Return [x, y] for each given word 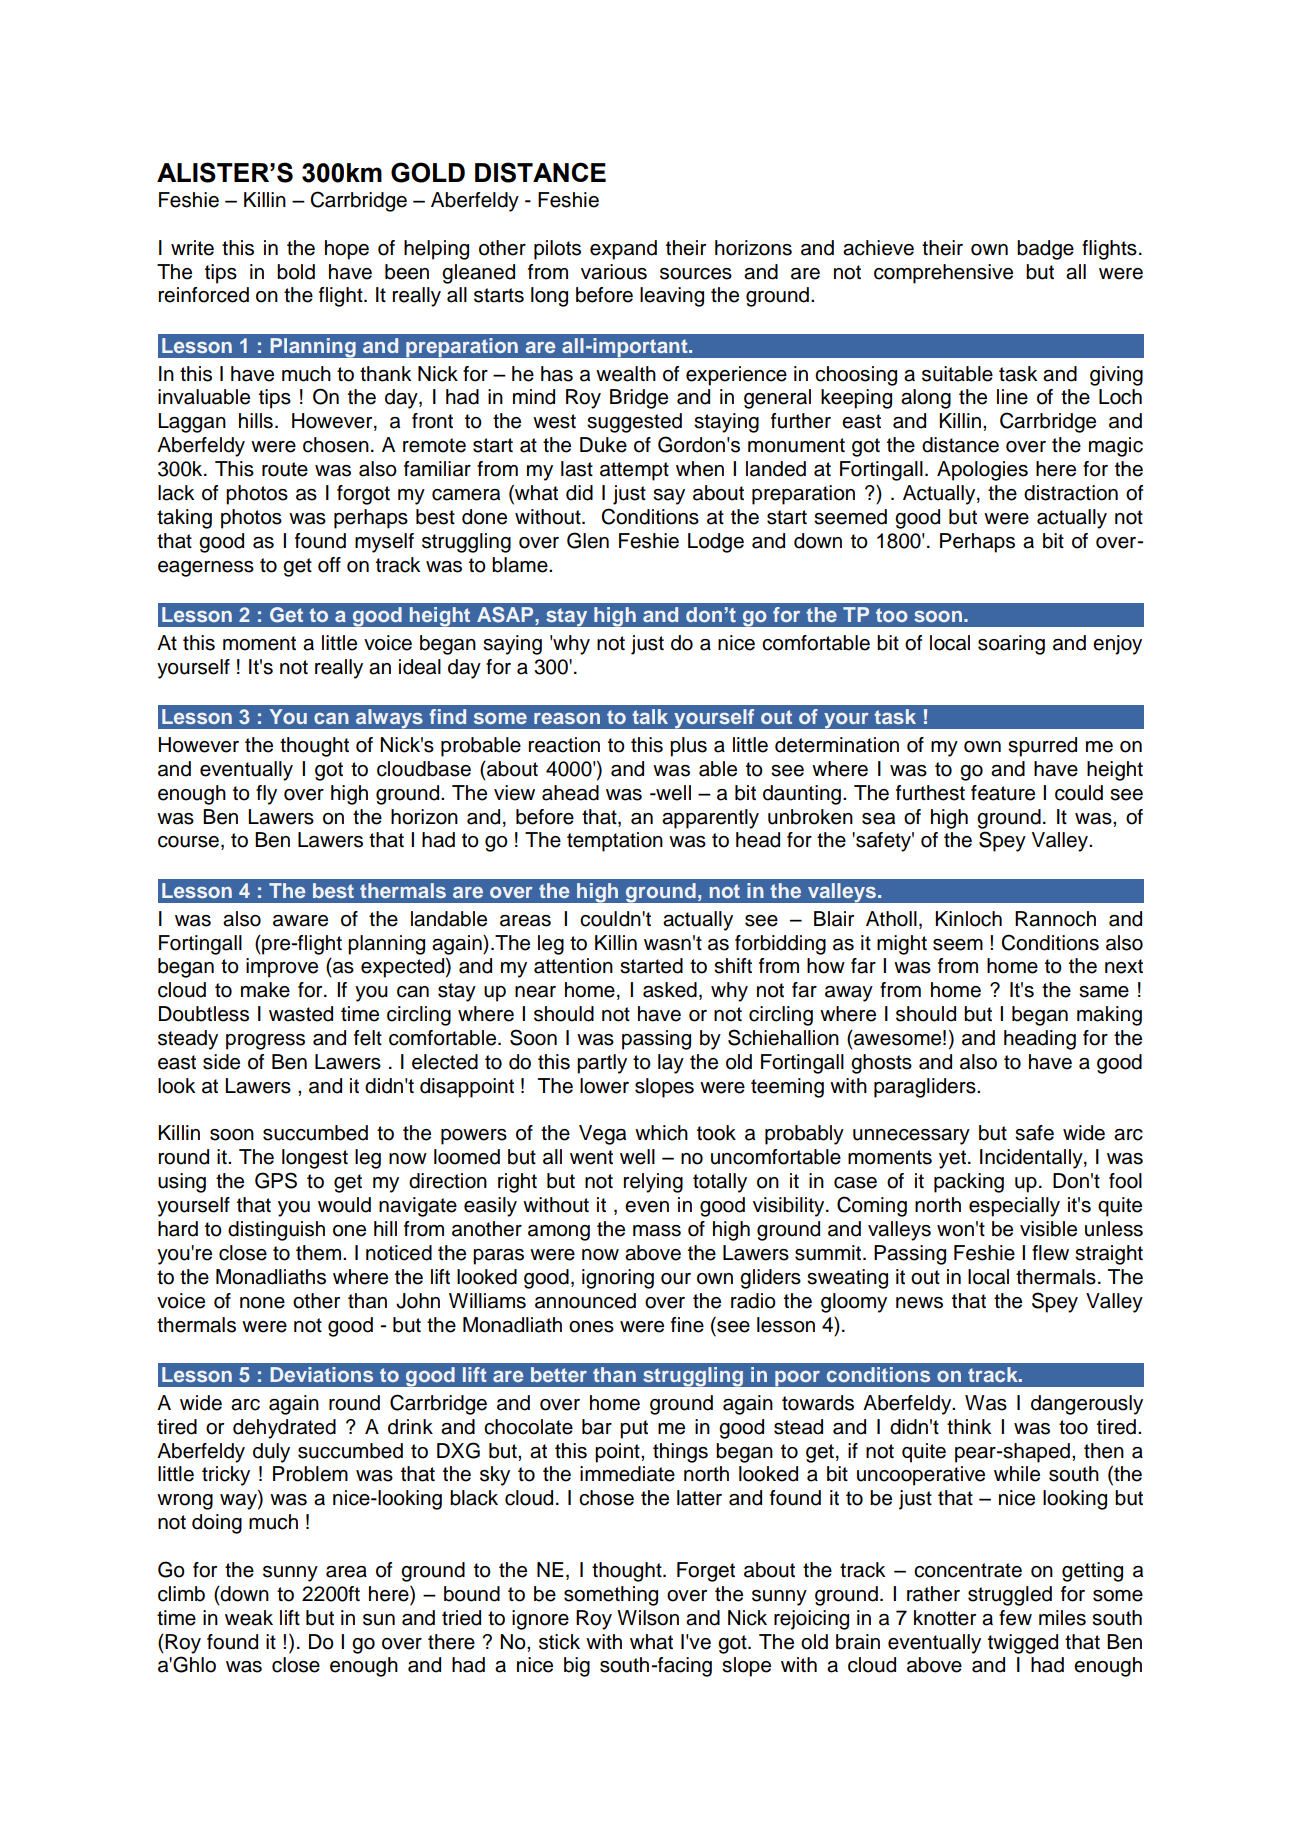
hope [347, 250]
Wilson [648, 1618]
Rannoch [1055, 919]
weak [249, 1618]
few [1015, 1618]
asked [670, 990]
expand [623, 250]
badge [1045, 250]
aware [300, 921]
